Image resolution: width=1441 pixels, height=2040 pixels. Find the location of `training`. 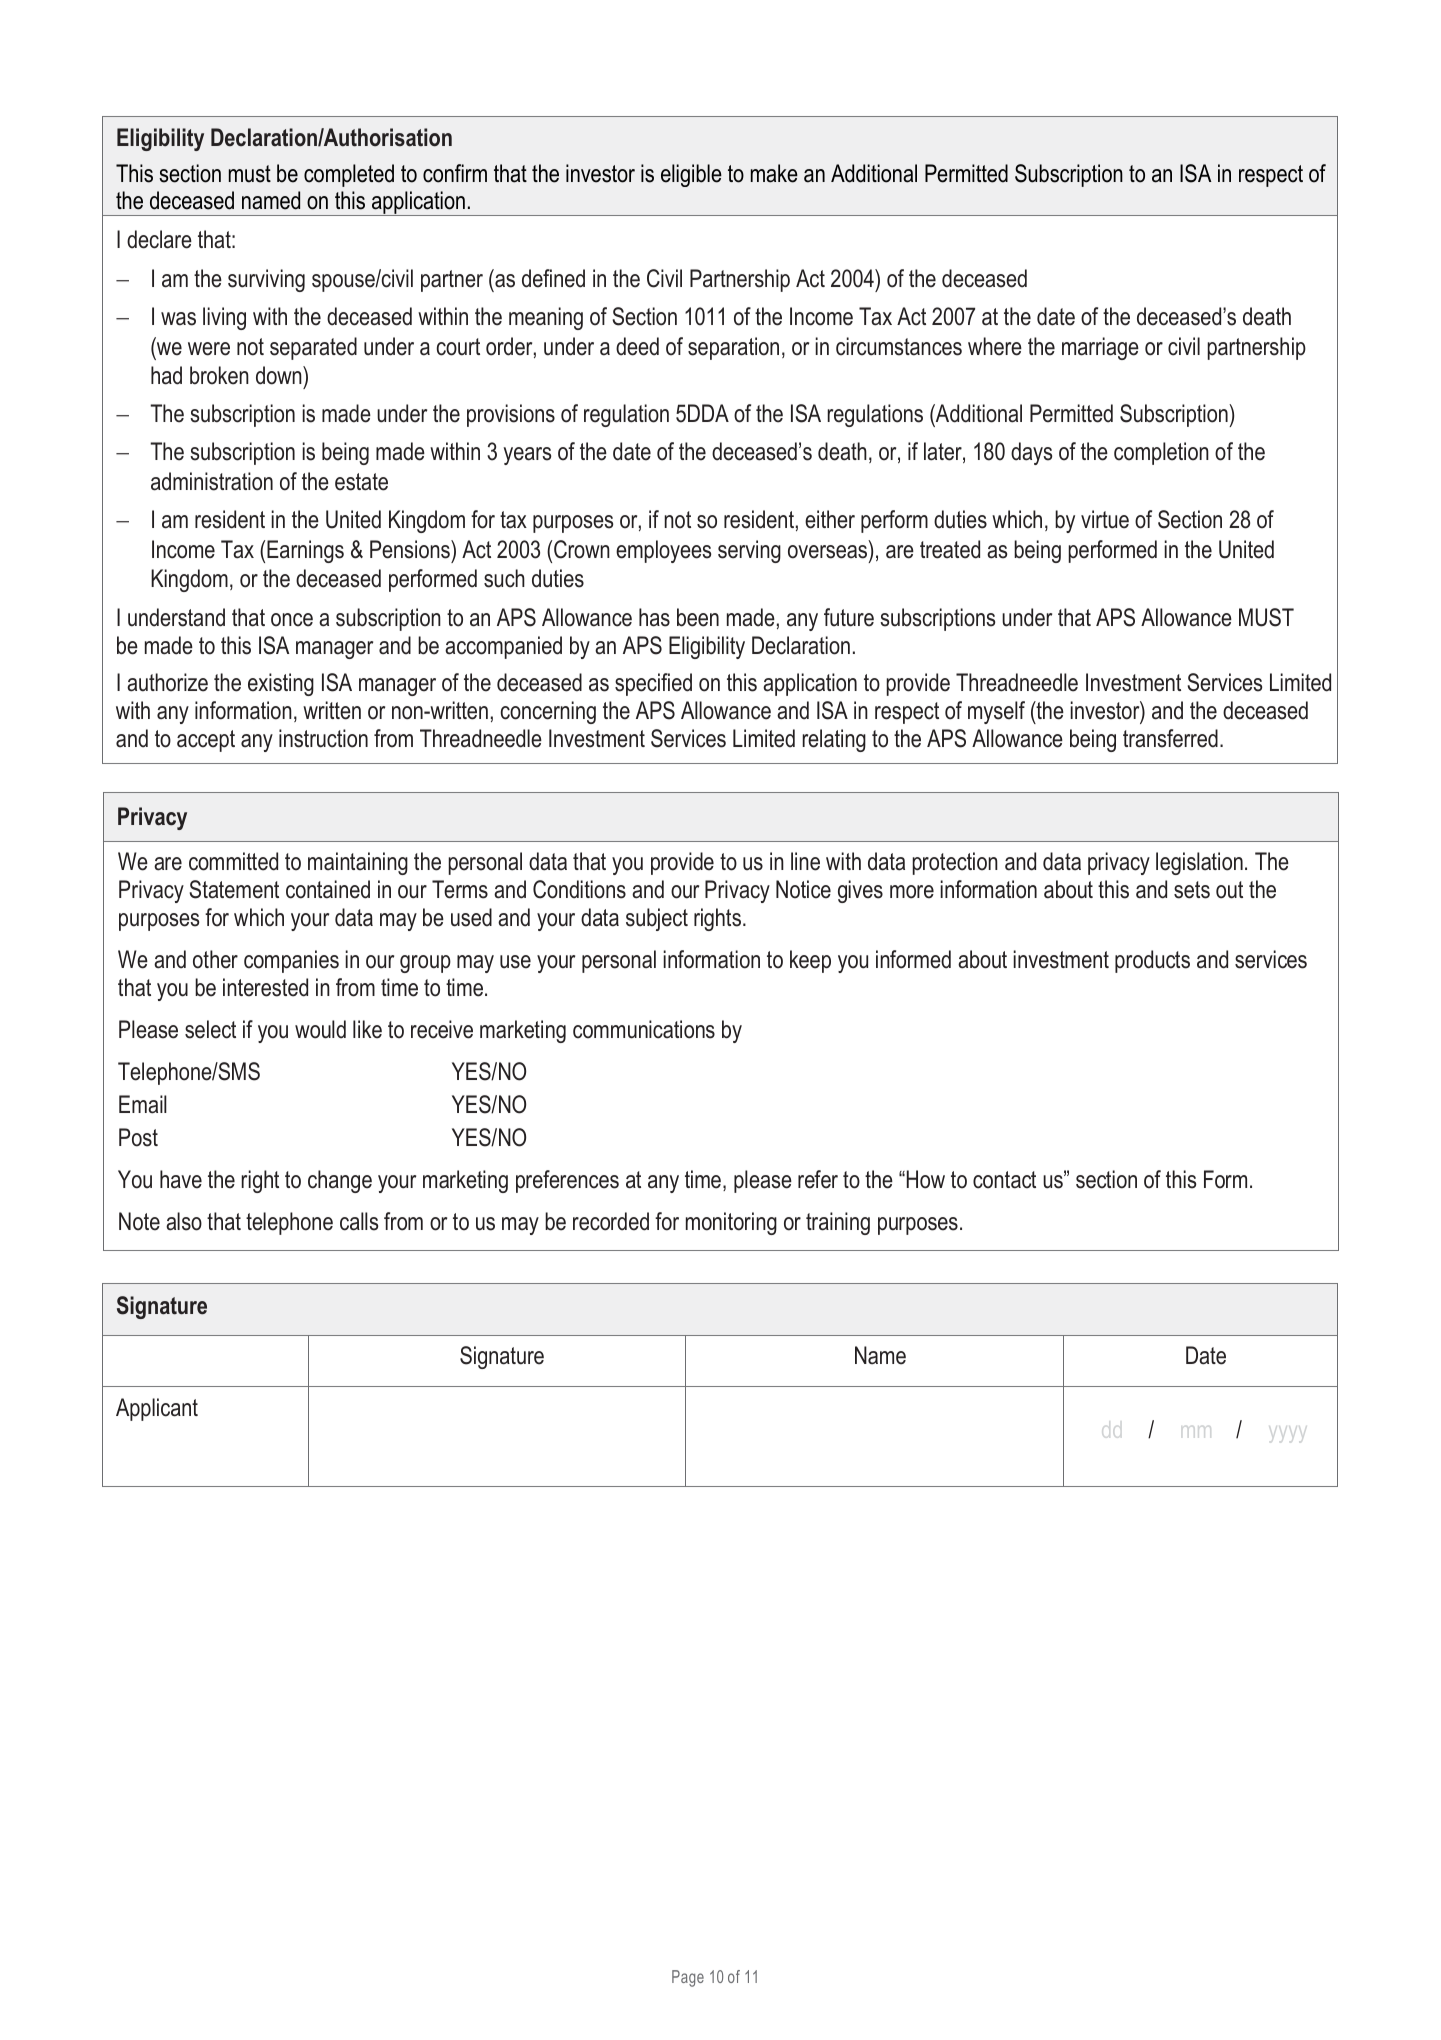

training is located at coordinates (838, 1223).
